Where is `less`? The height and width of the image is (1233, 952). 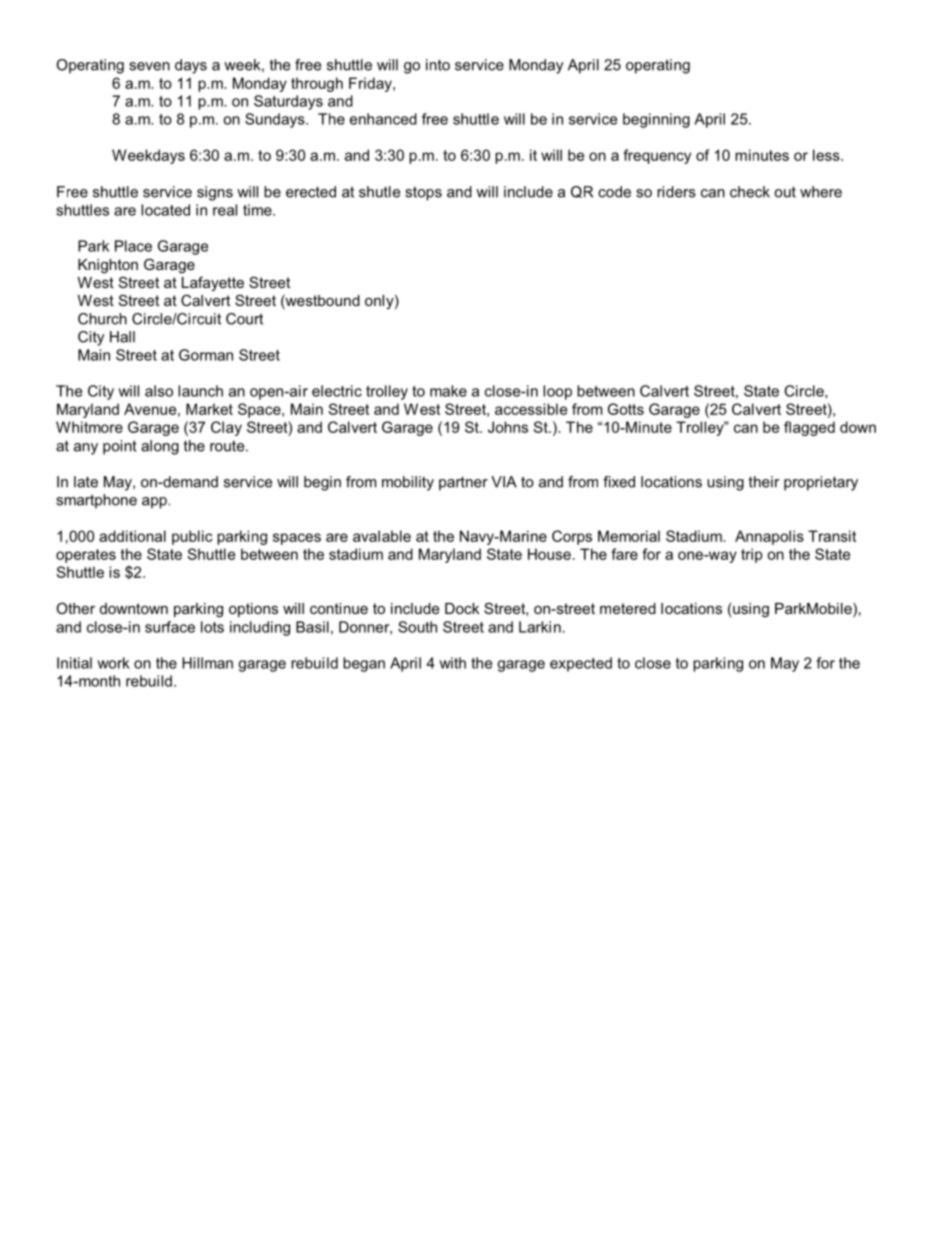 less is located at coordinates (827, 155).
